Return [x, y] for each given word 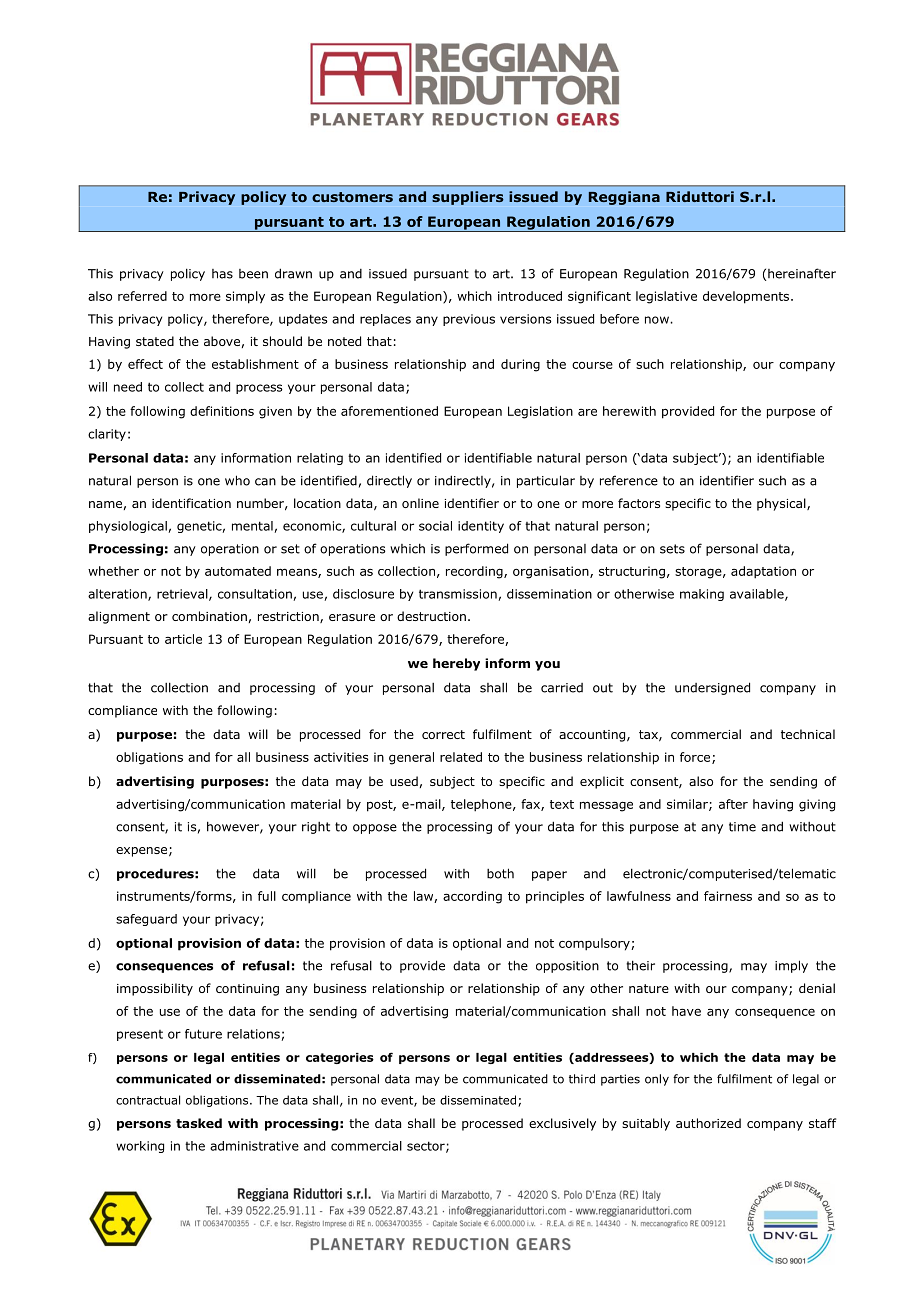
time [742, 827]
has [222, 274]
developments [747, 297]
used [404, 781]
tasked [199, 1123]
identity [481, 527]
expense [141, 852]
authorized [708, 1123]
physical [782, 504]
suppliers [468, 198]
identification [191, 503]
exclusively [562, 1124]
